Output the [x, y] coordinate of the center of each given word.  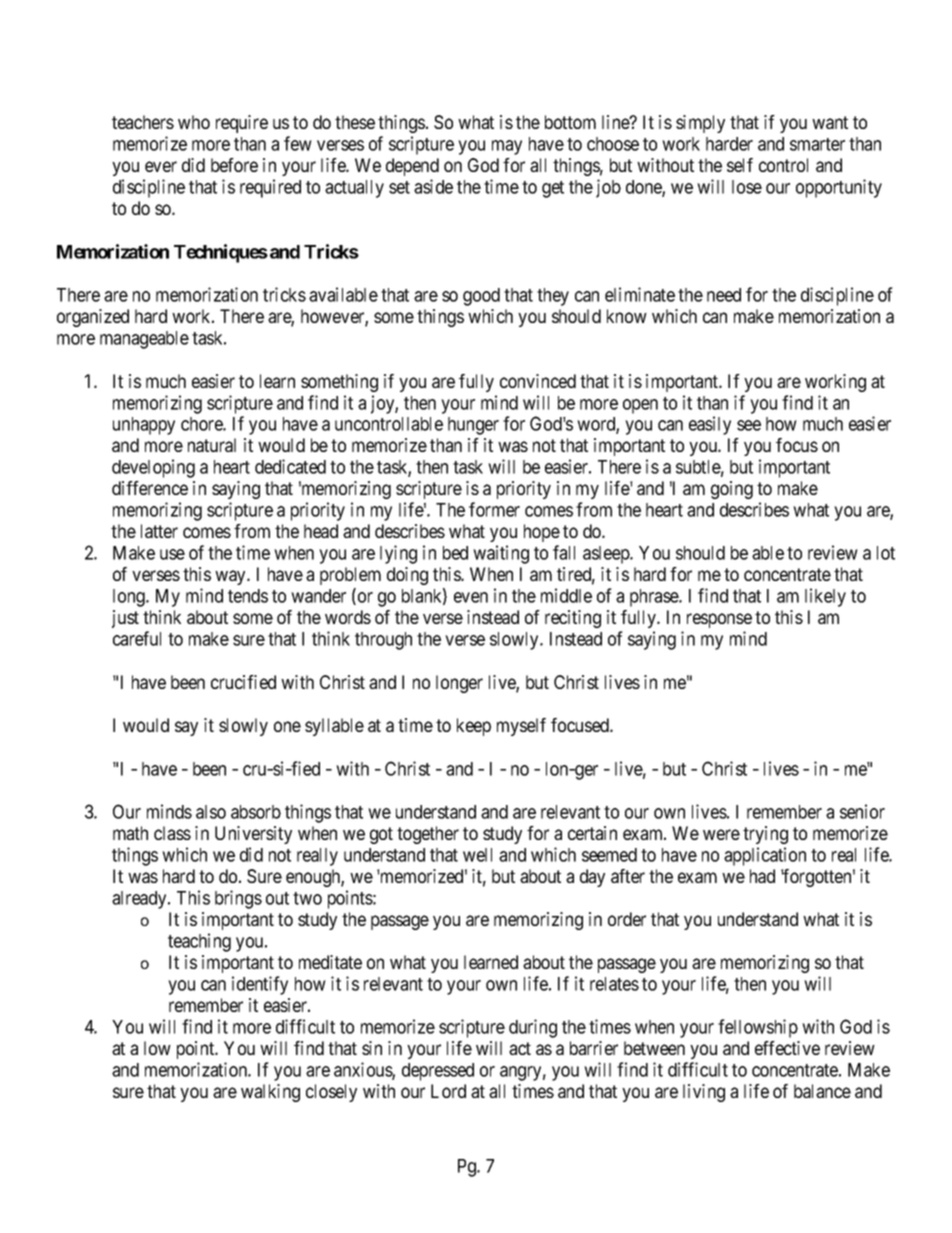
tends [248, 596]
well [477, 855]
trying [765, 835]
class [172, 833]
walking [270, 1093]
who [194, 122]
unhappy [144, 426]
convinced [538, 381]
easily [710, 425]
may [507, 147]
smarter [817, 144]
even [471, 597]
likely [825, 597]
